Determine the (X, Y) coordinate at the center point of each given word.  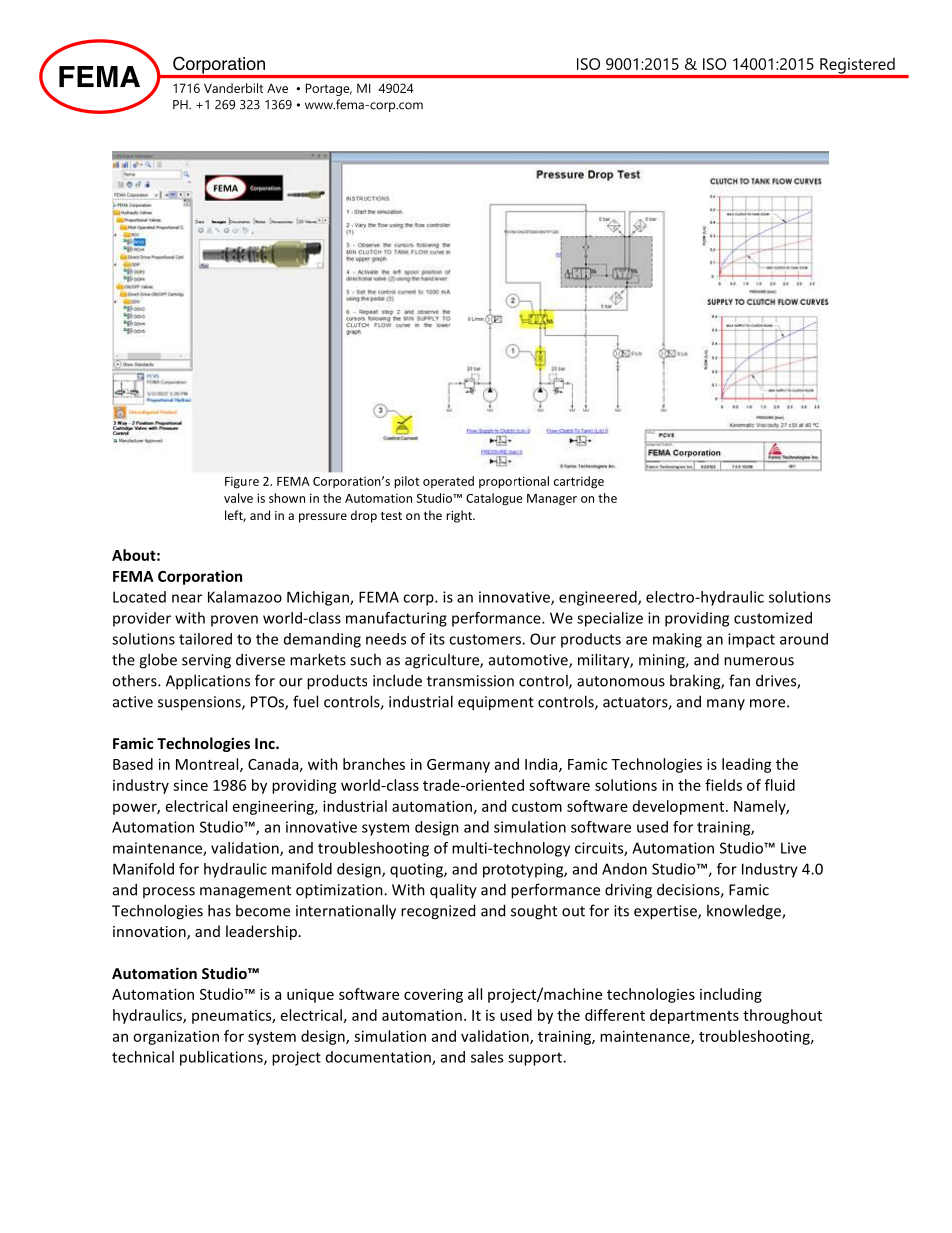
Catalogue (494, 499)
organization (176, 1037)
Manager (552, 500)
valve (238, 498)
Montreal (208, 765)
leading (747, 765)
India (542, 765)
